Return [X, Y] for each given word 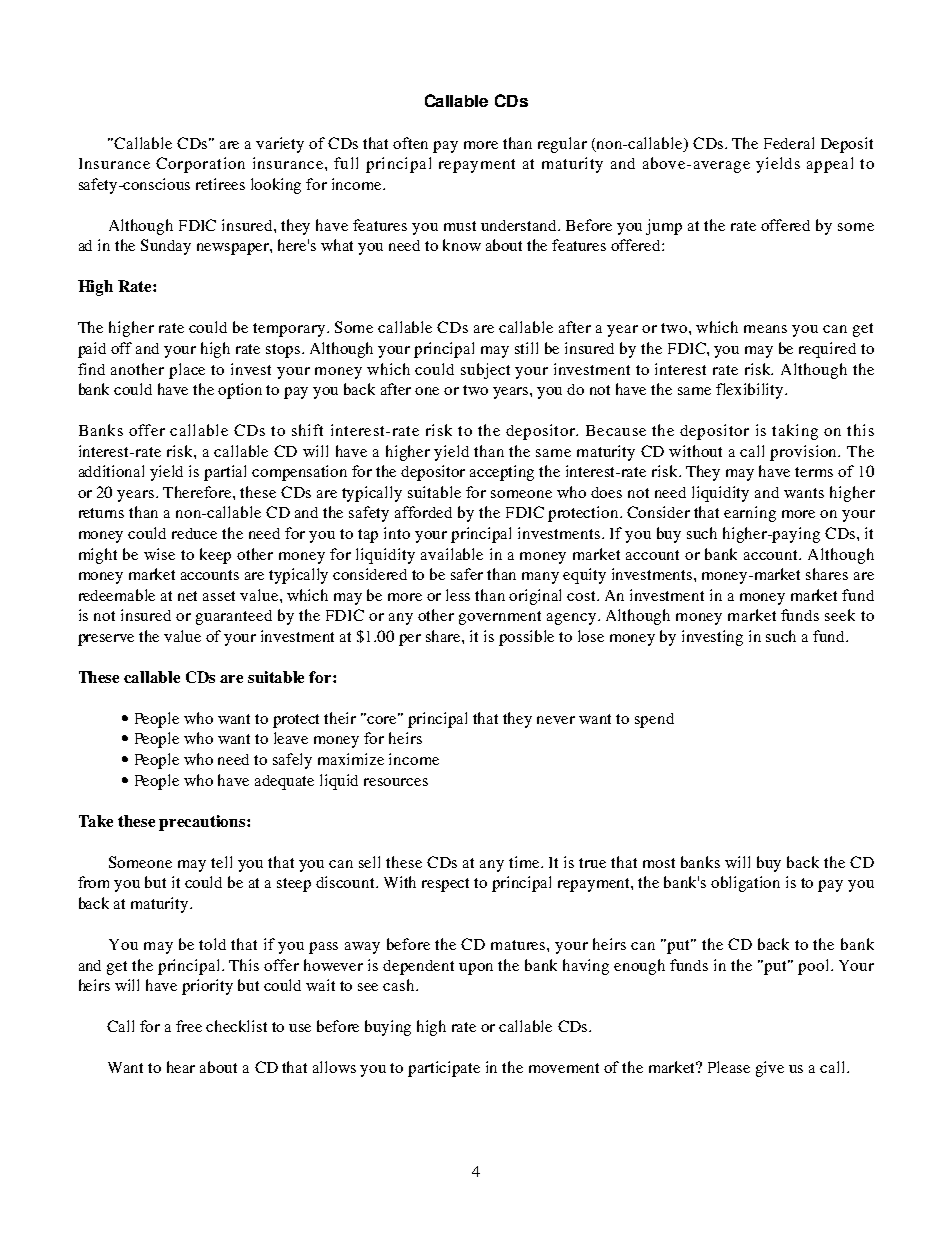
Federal [789, 143]
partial [225, 473]
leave [291, 738]
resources [396, 782]
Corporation [200, 165]
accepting [502, 473]
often [410, 143]
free [189, 1026]
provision [805, 453]
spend [654, 720]
